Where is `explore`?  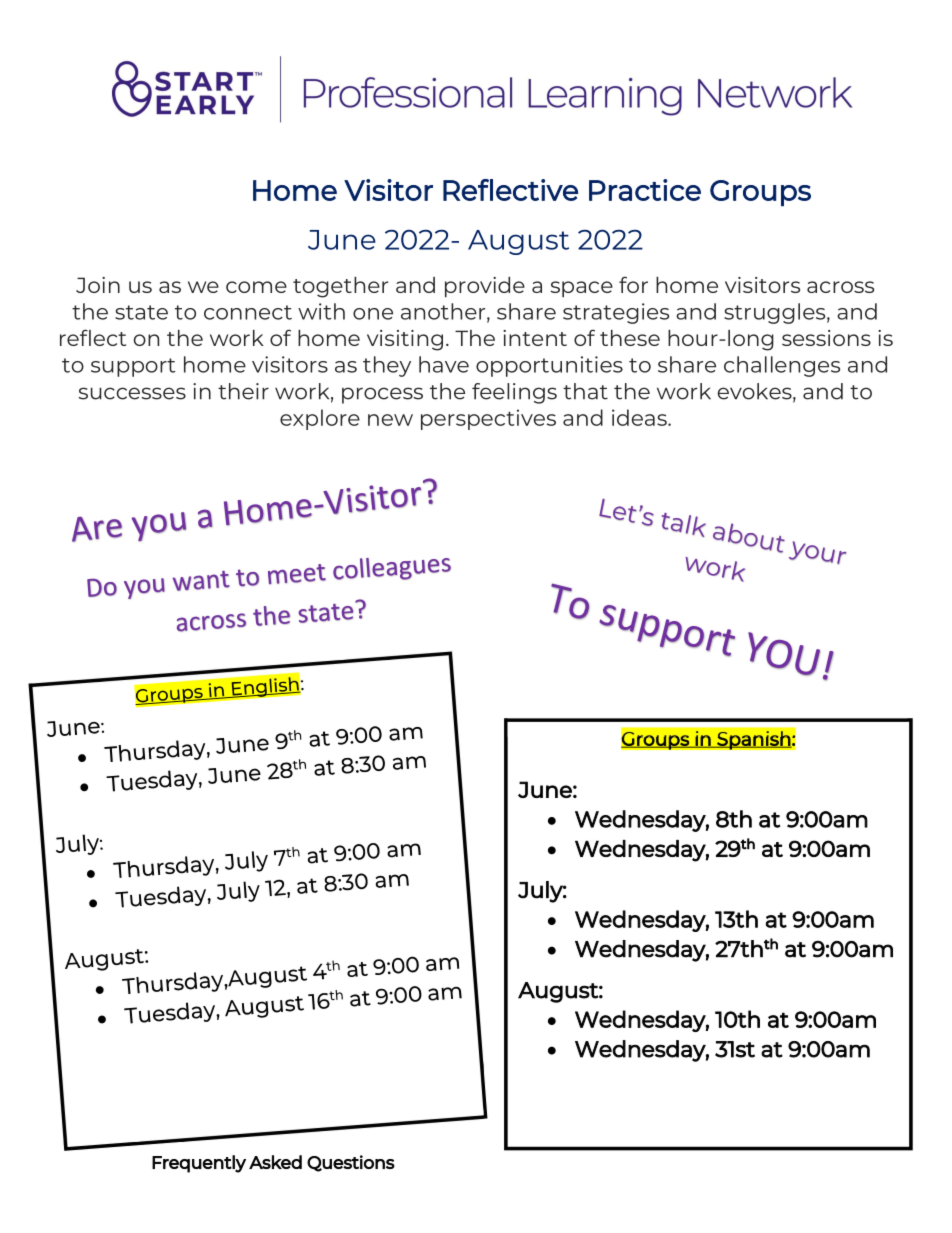 explore is located at coordinates (320, 419).
